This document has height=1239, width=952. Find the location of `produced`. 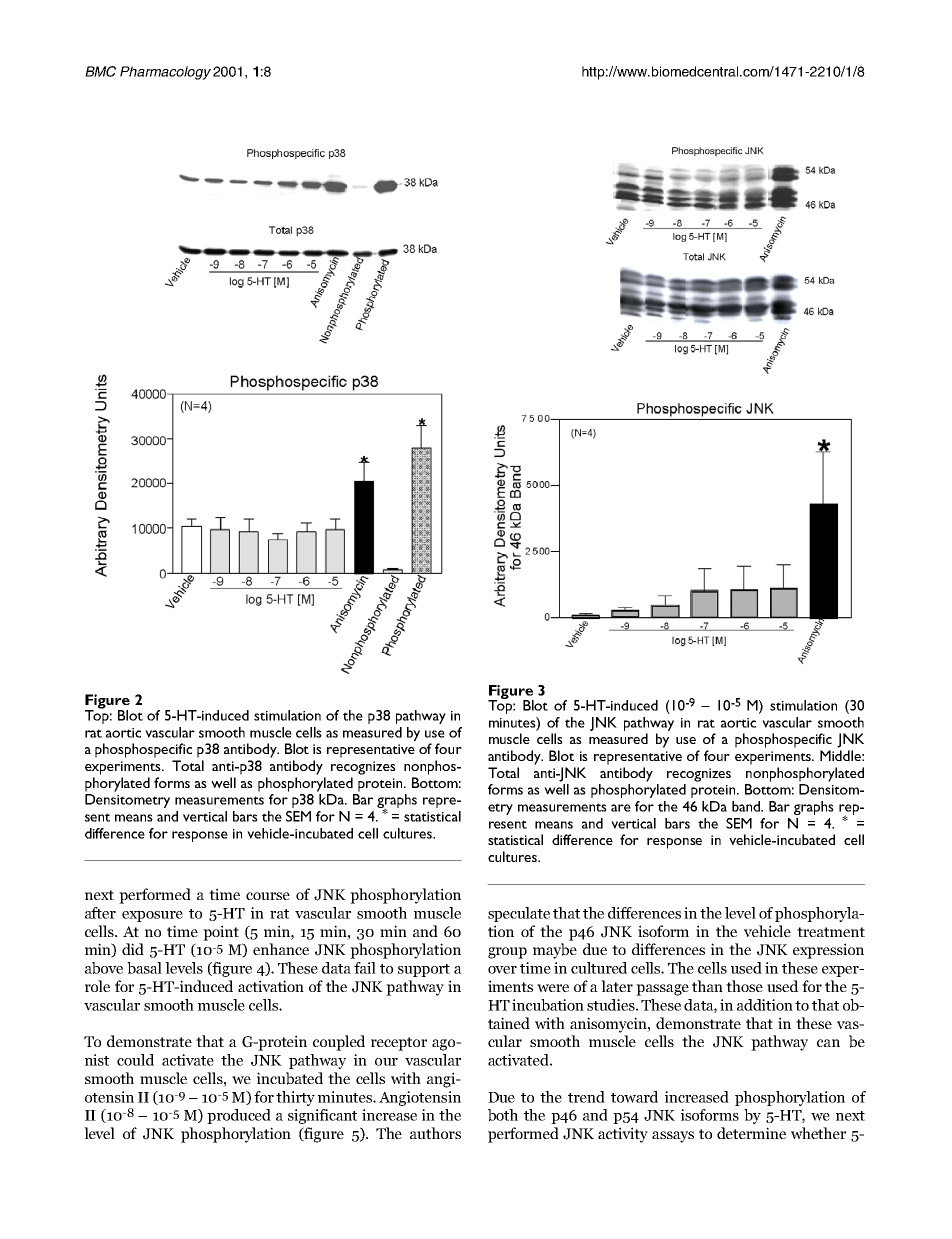

produced is located at coordinates (239, 1116).
